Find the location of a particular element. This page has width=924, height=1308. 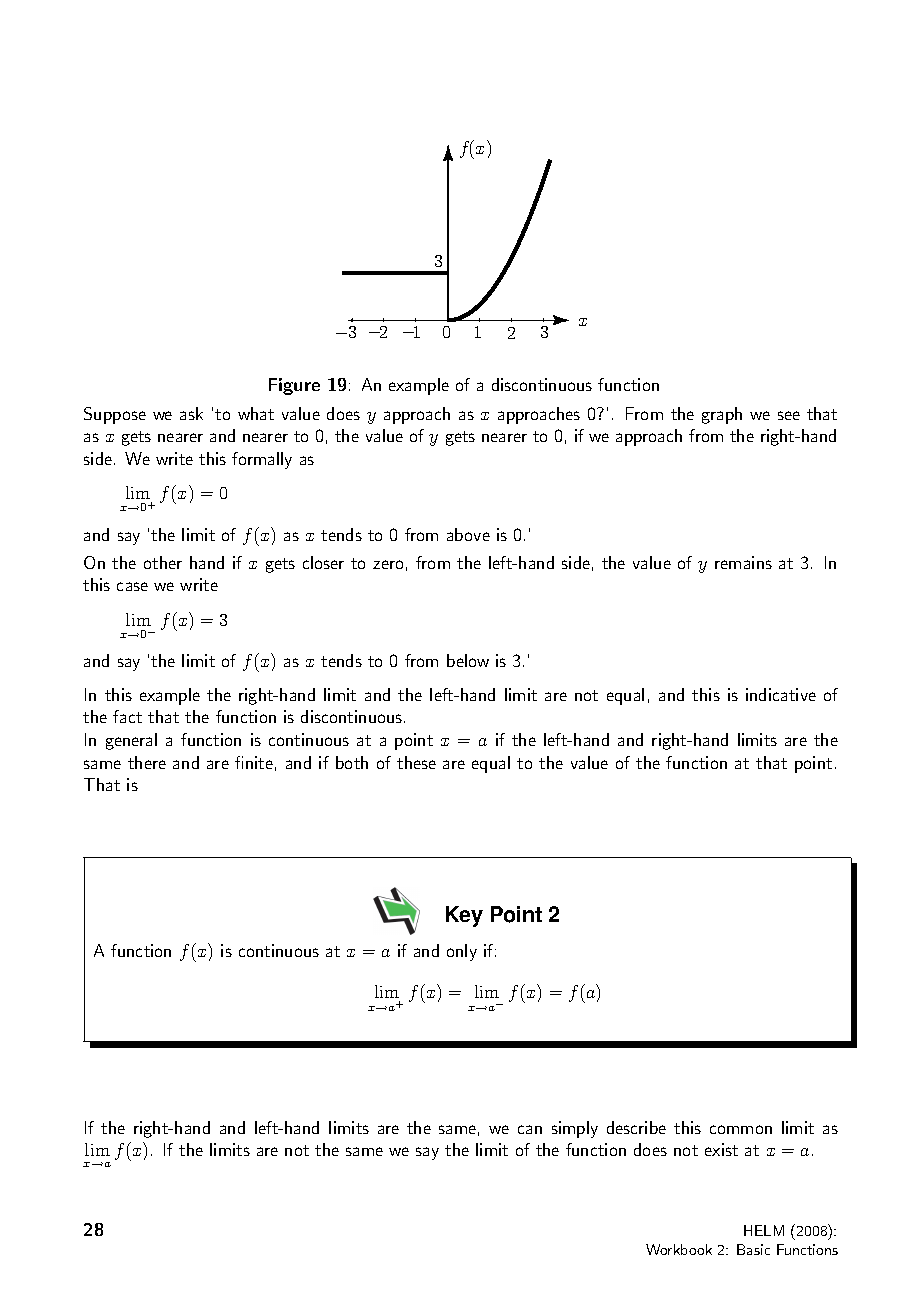

these is located at coordinates (416, 762).
